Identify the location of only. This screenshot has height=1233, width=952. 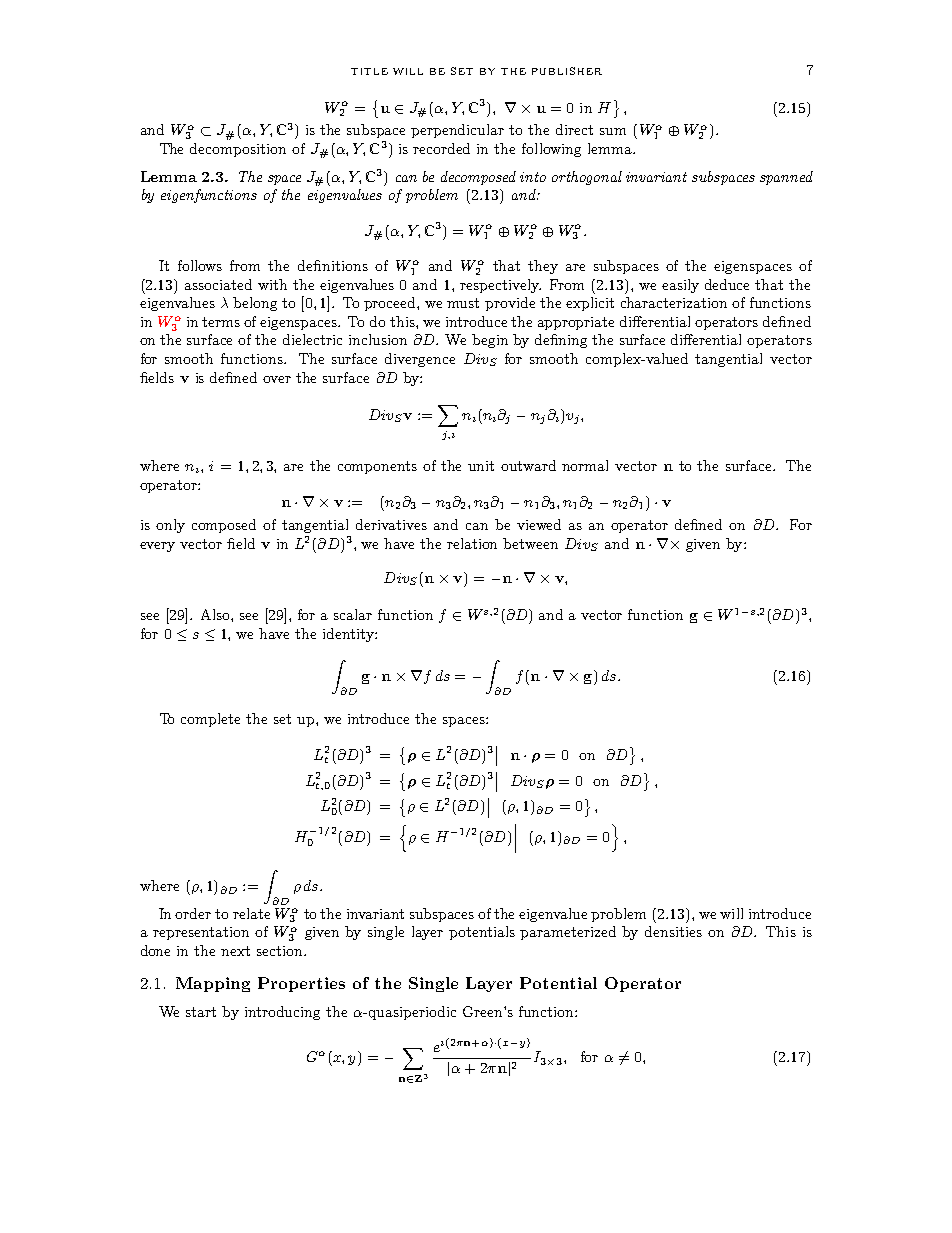
(170, 526).
